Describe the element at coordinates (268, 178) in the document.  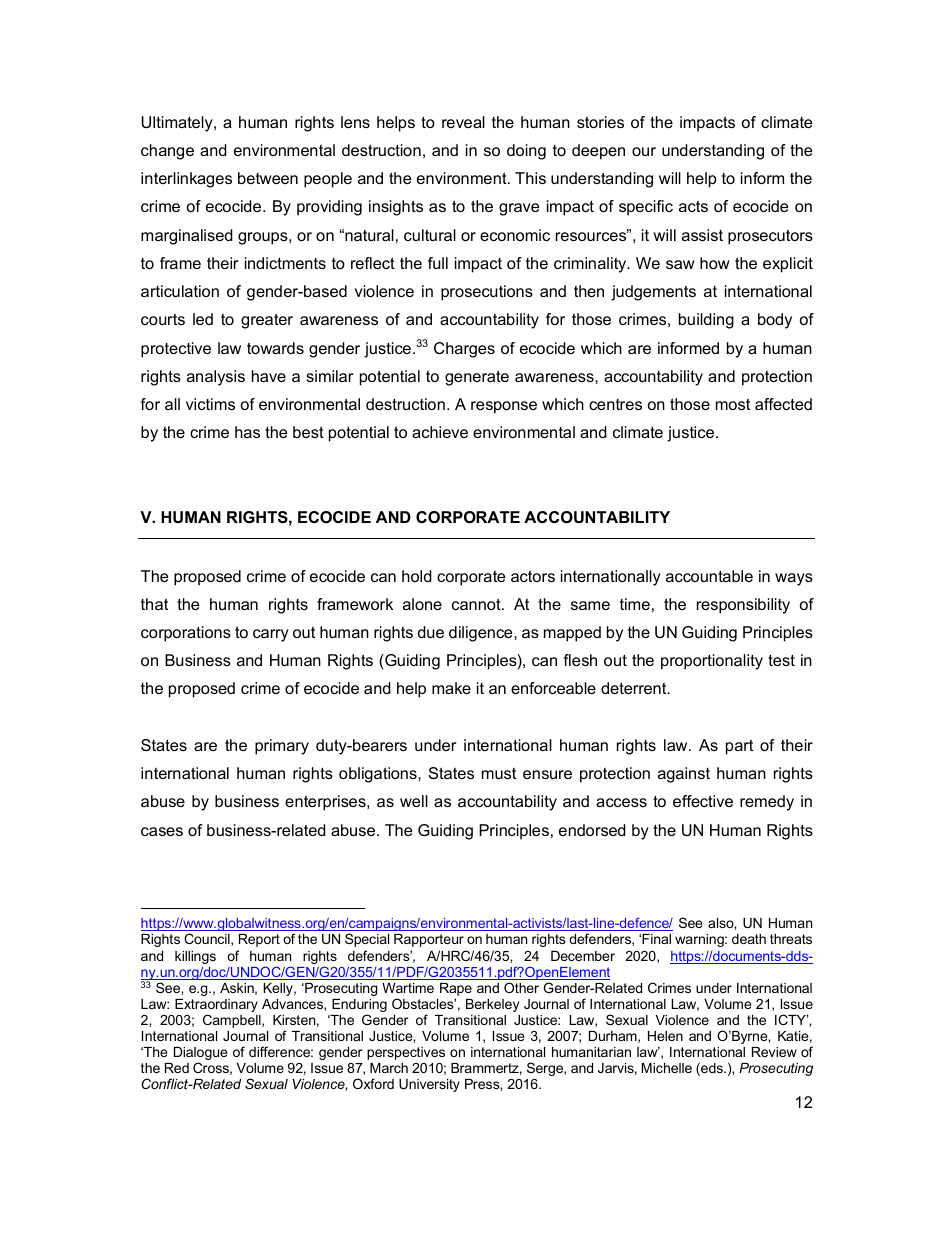
I see `between` at that location.
